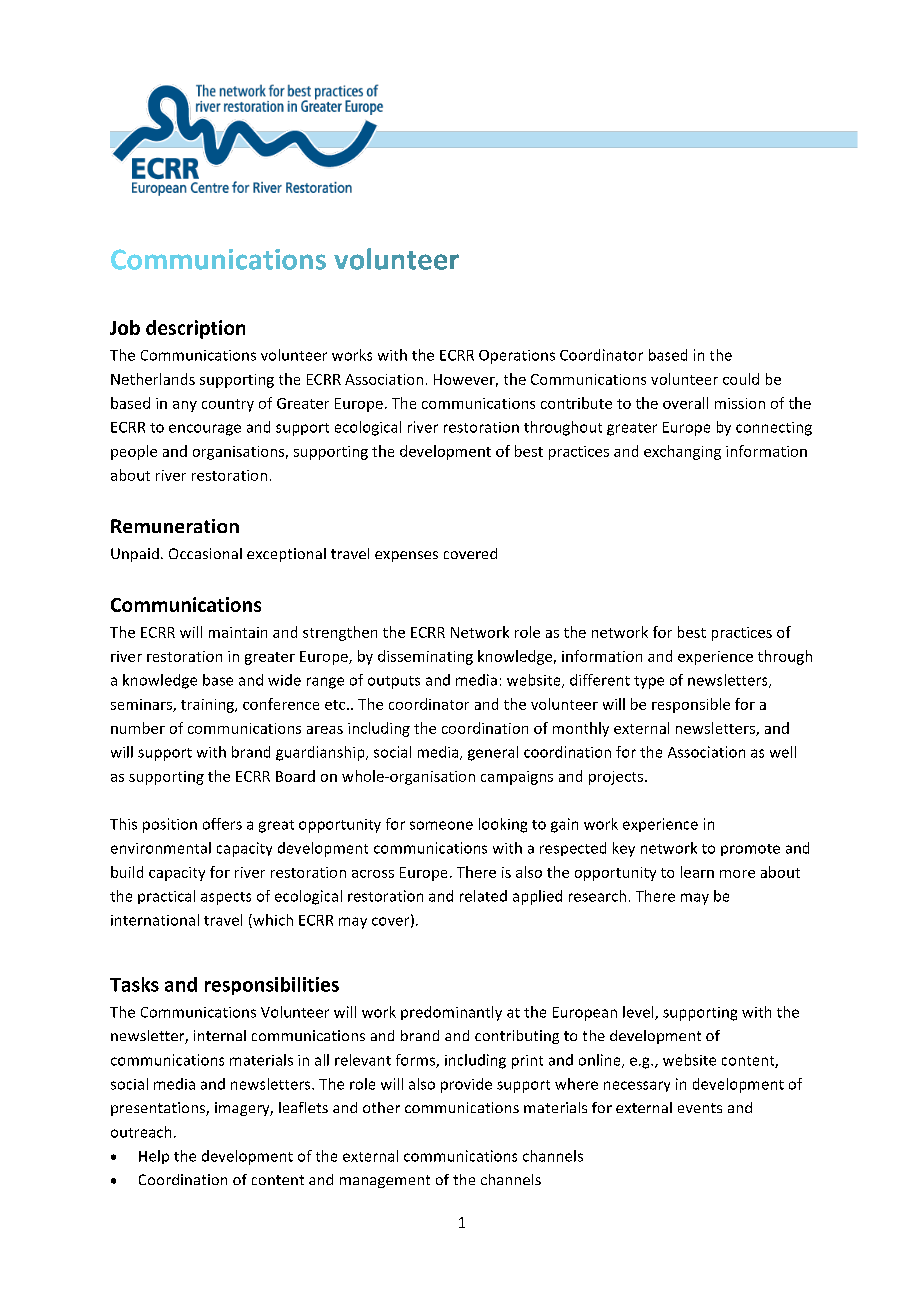 The image size is (924, 1308). I want to click on Operations, so click(517, 357).
